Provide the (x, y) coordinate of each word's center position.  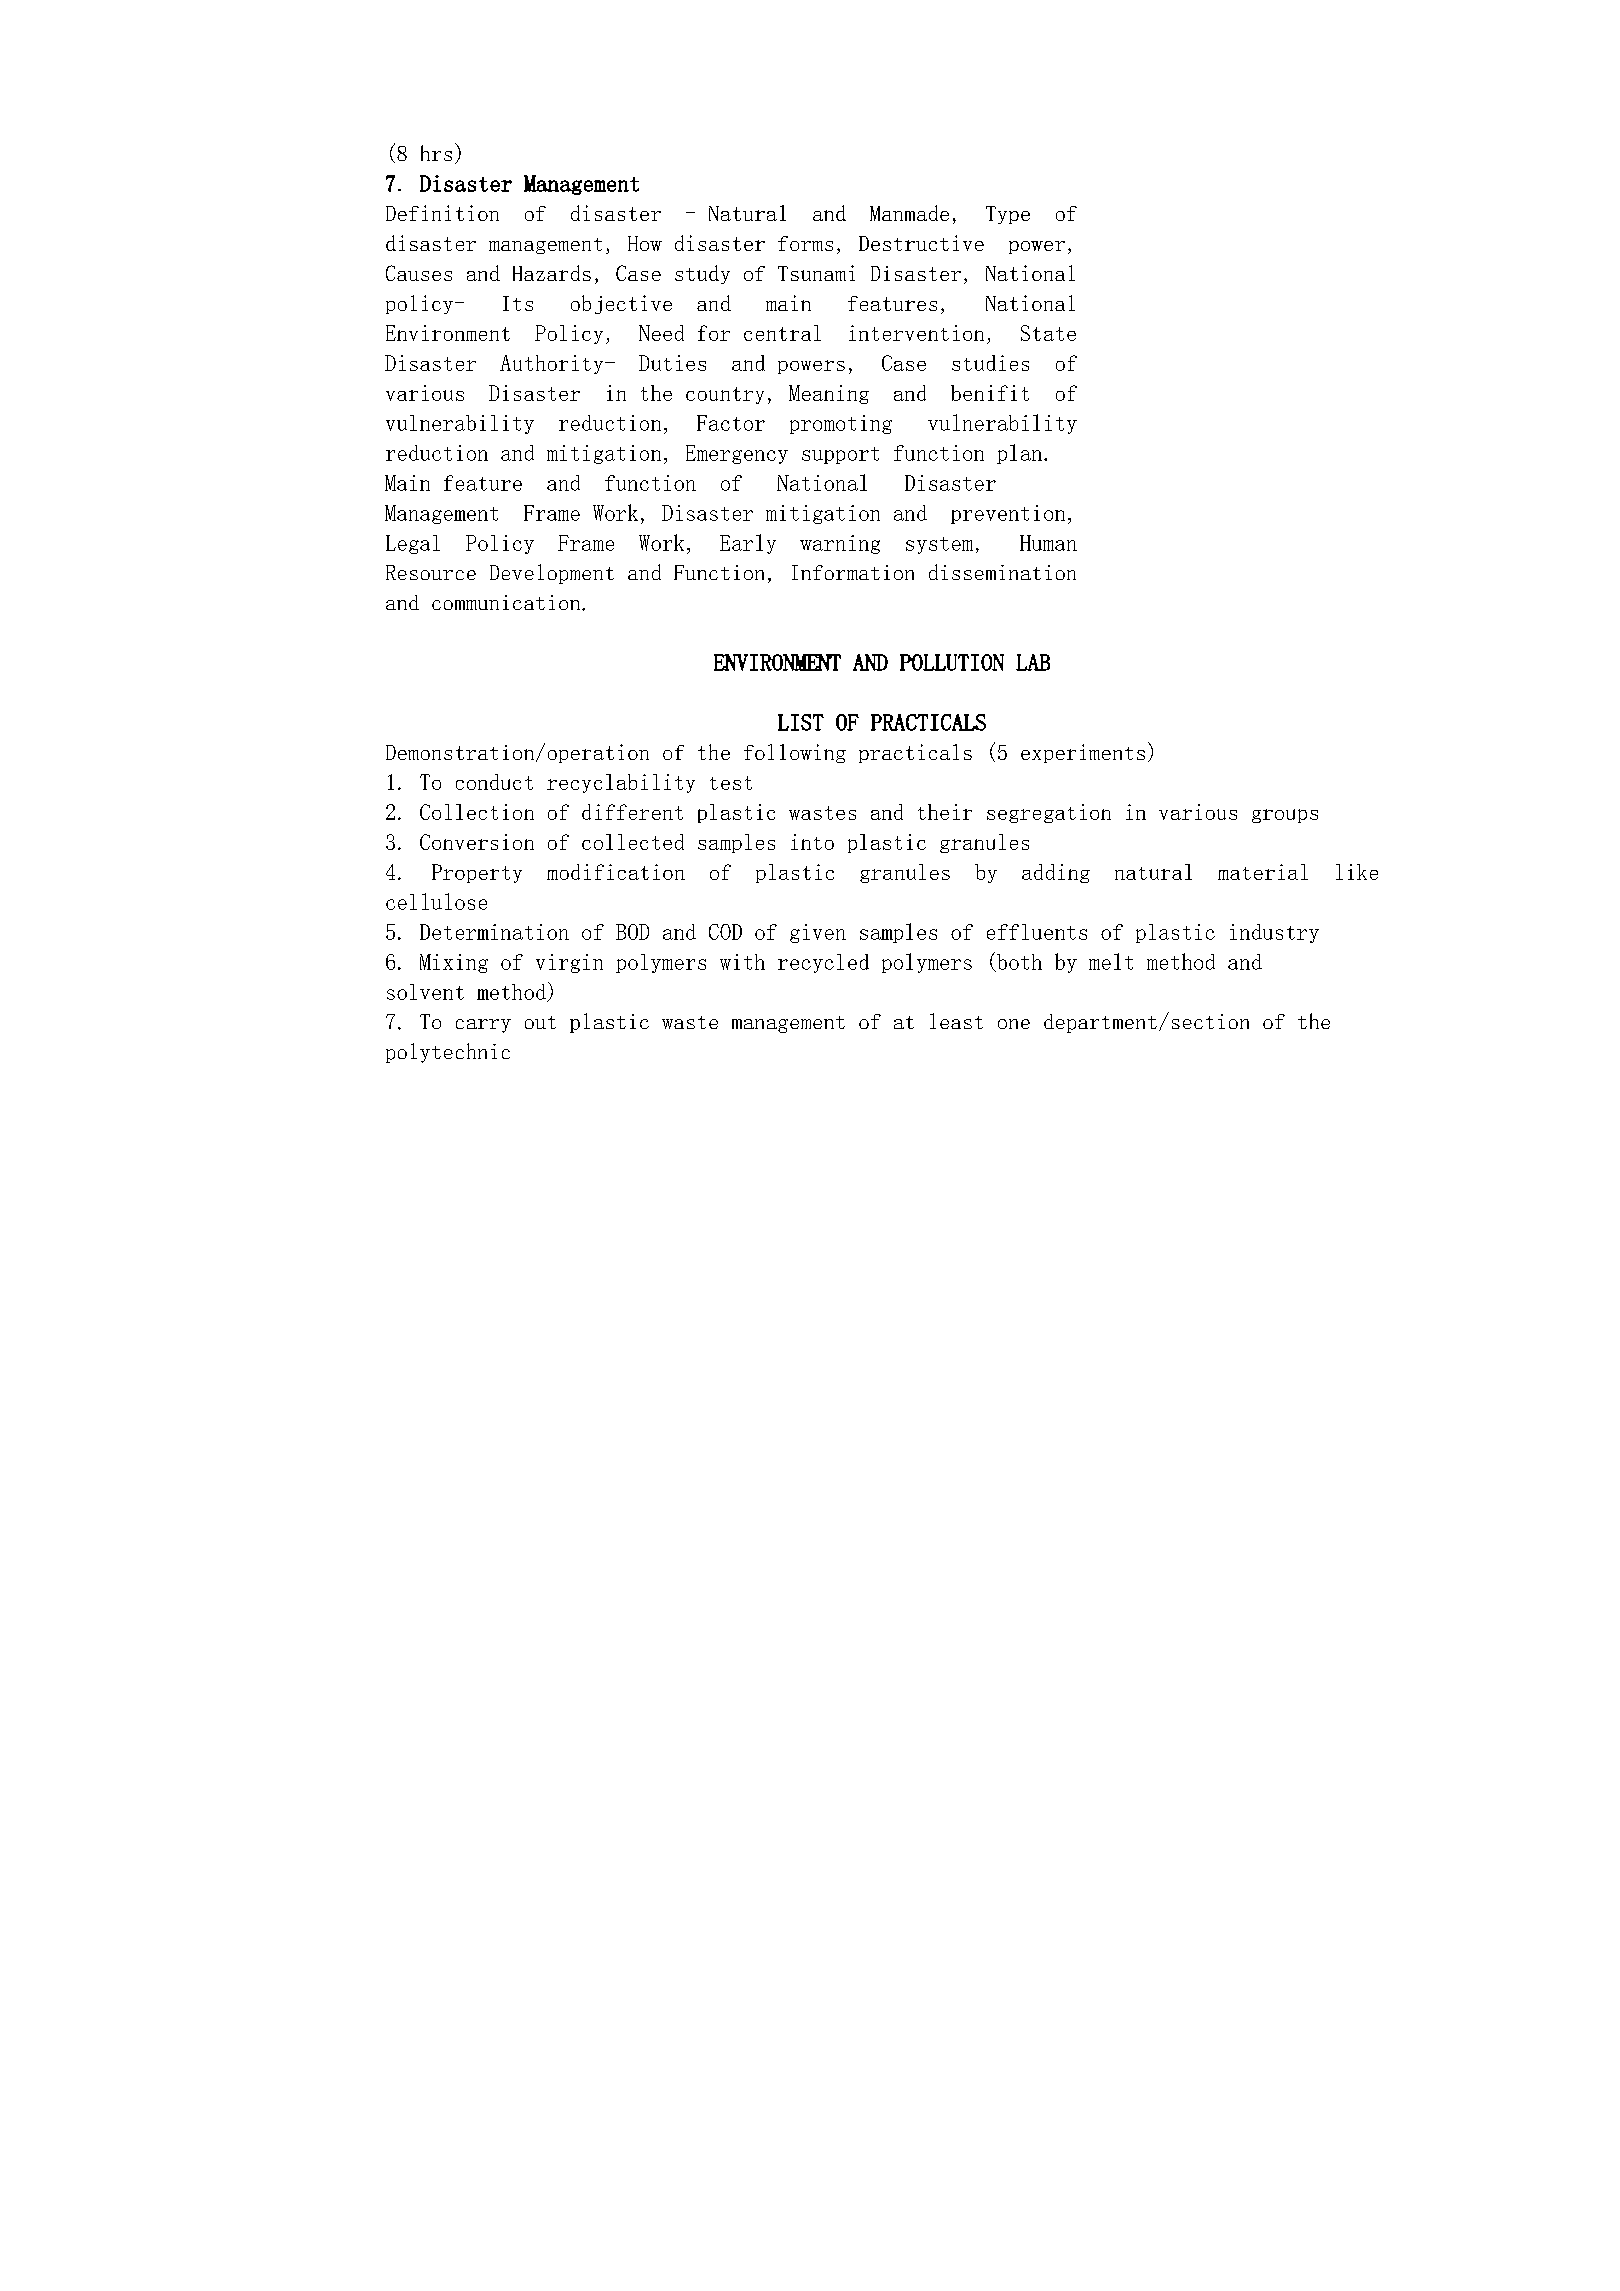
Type (1008, 215)
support (840, 455)
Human (1048, 543)
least (956, 1021)
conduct (494, 782)
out (540, 1022)
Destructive (921, 243)
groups (1285, 816)
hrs (436, 153)
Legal (413, 544)
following (795, 753)
